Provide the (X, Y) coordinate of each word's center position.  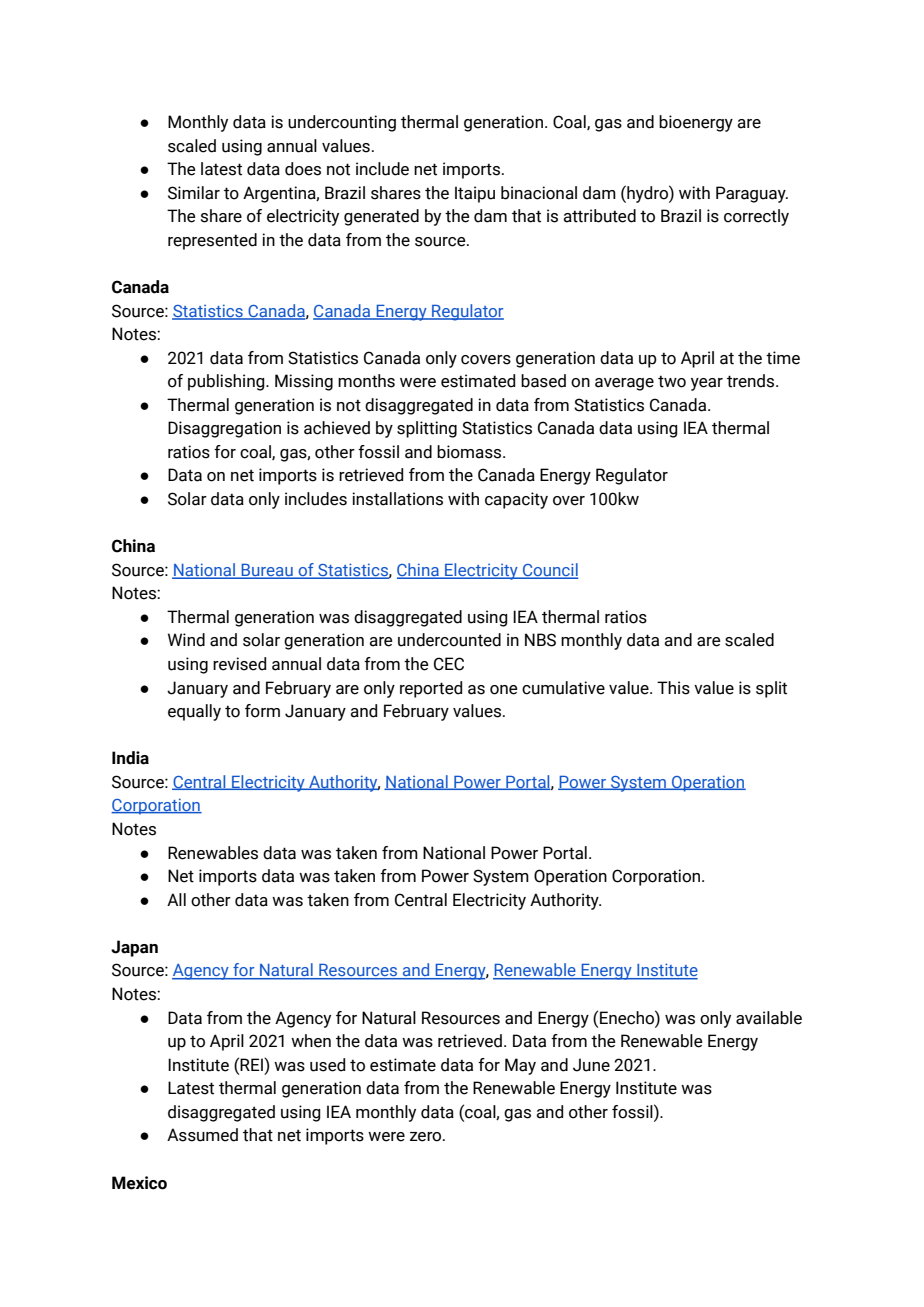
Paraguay (752, 194)
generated (381, 217)
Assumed (202, 1135)
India (130, 758)
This (673, 688)
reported (431, 689)
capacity (516, 500)
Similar (194, 193)
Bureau (267, 571)
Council (549, 570)
